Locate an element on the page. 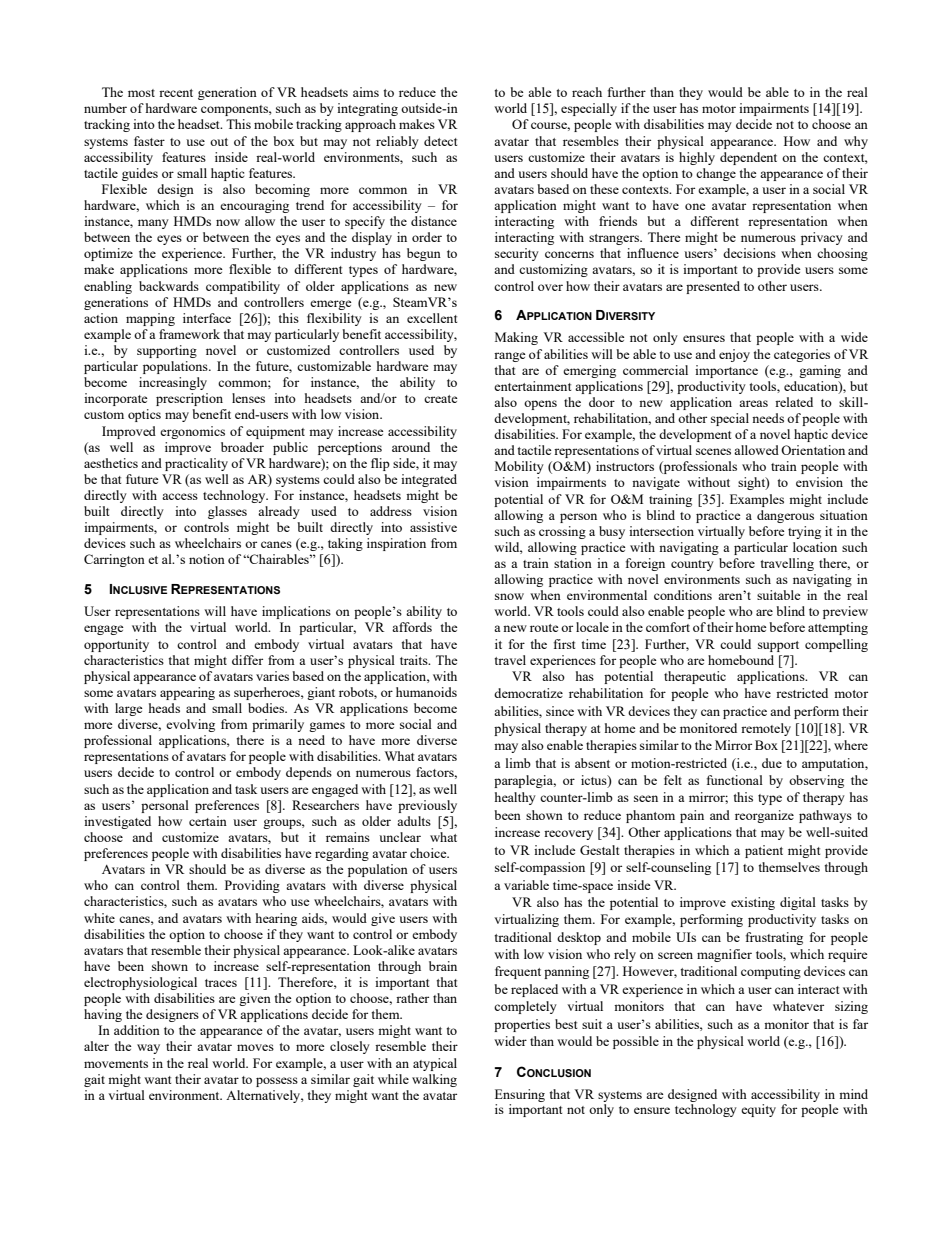  certain is located at coordinates (208, 821).
